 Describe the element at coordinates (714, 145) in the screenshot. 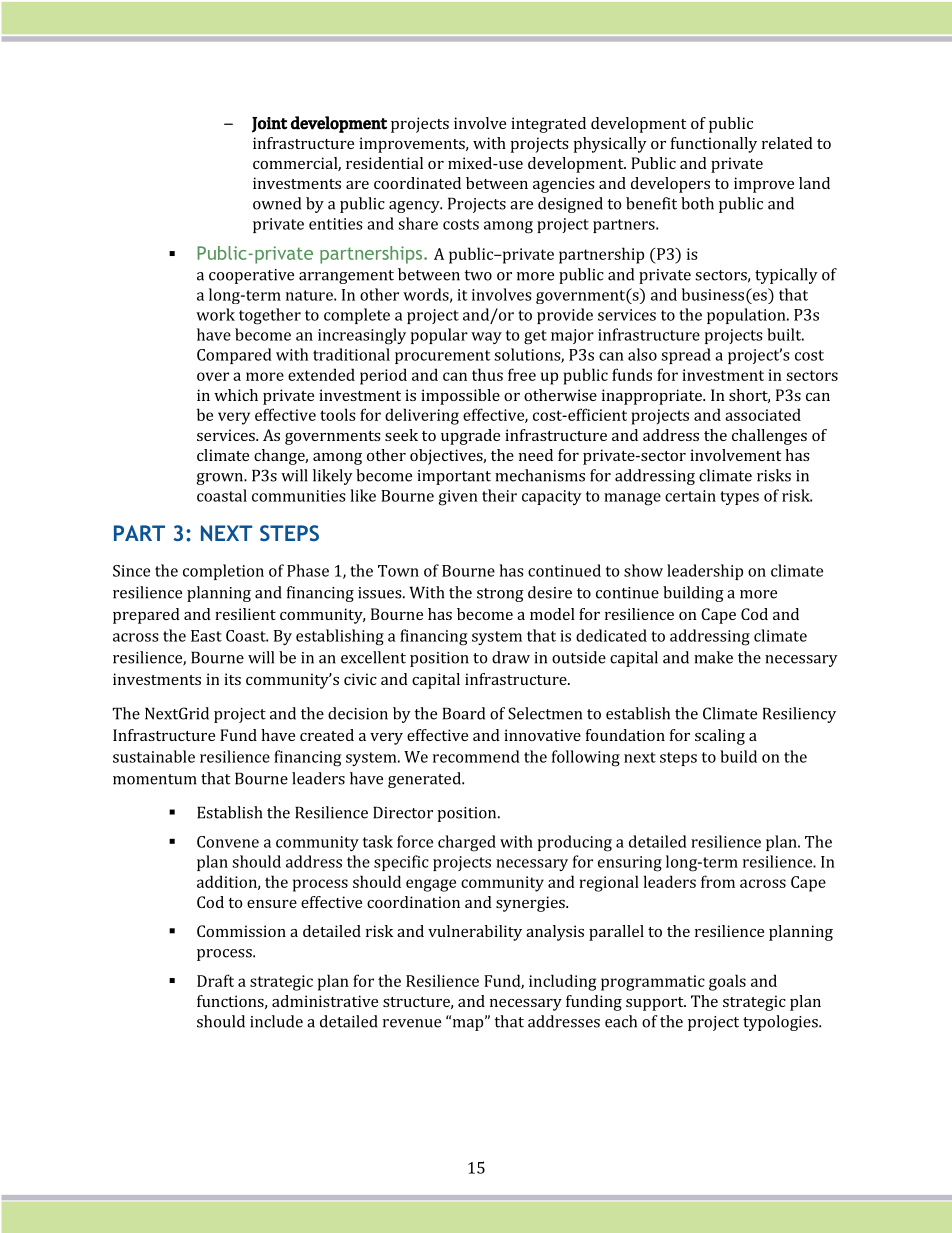

I see `functionally` at that location.
